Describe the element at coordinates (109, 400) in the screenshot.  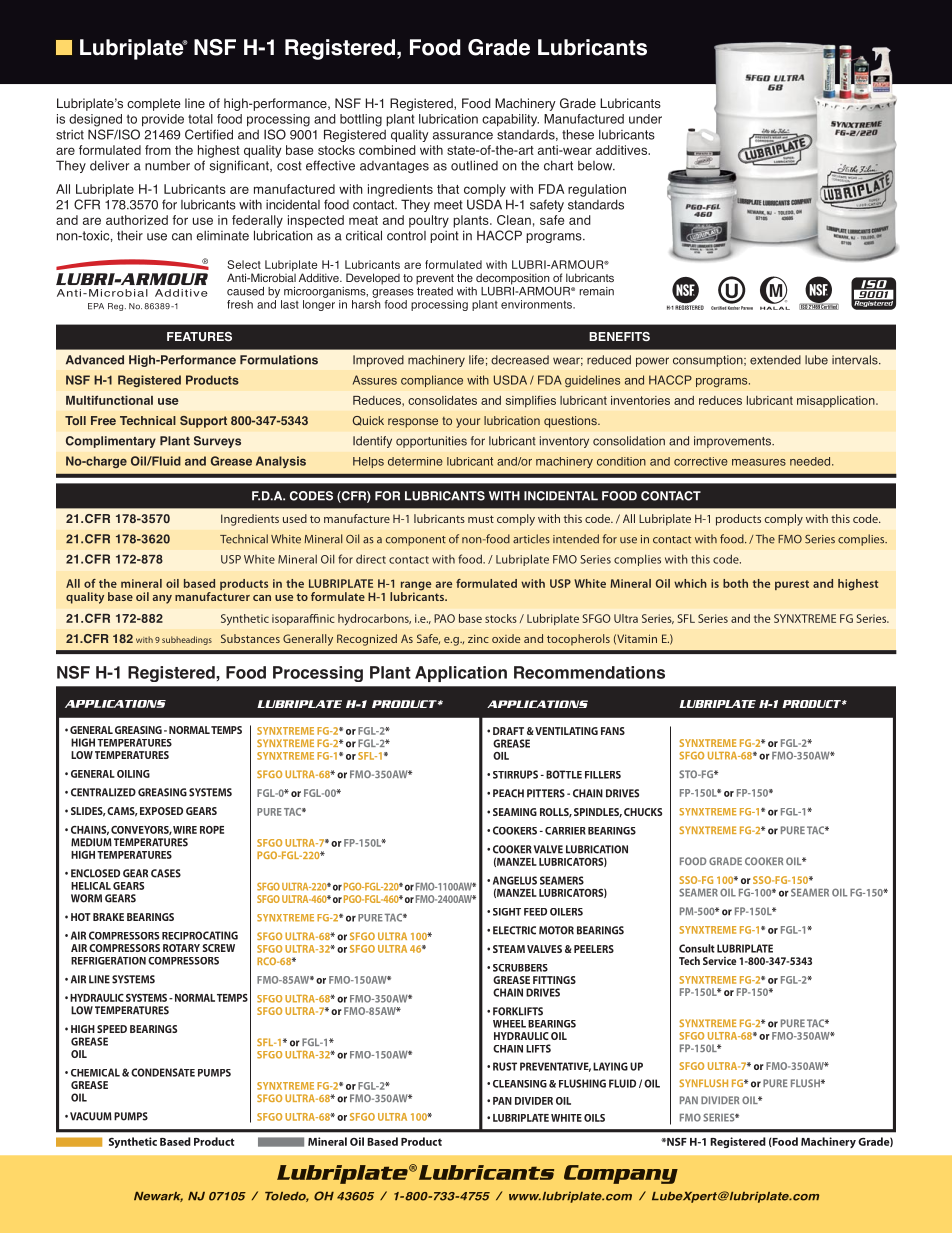
I see `Multifunctional` at that location.
